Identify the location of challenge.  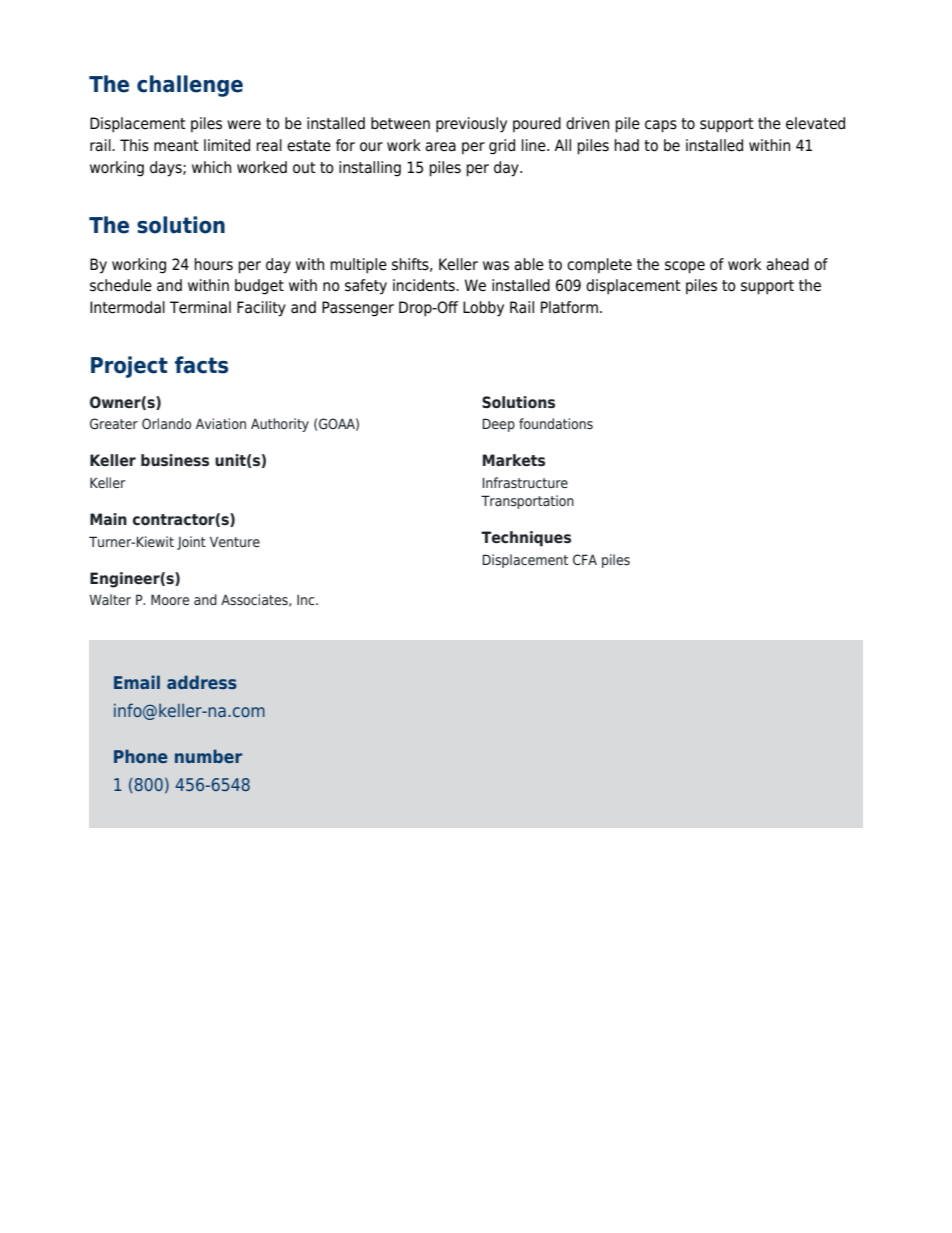
(190, 86).
